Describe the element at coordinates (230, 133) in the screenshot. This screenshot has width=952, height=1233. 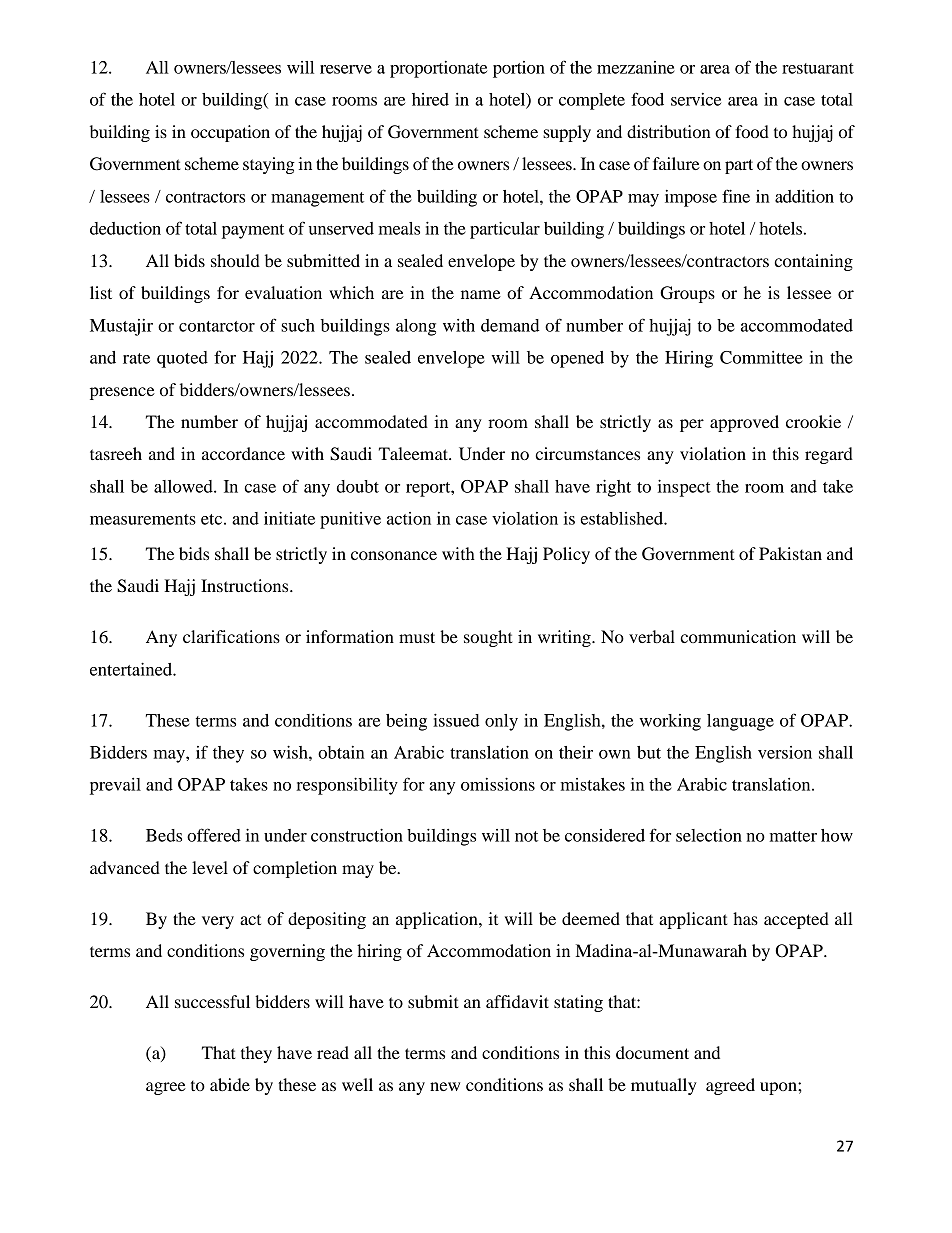
I see `occupation` at that location.
